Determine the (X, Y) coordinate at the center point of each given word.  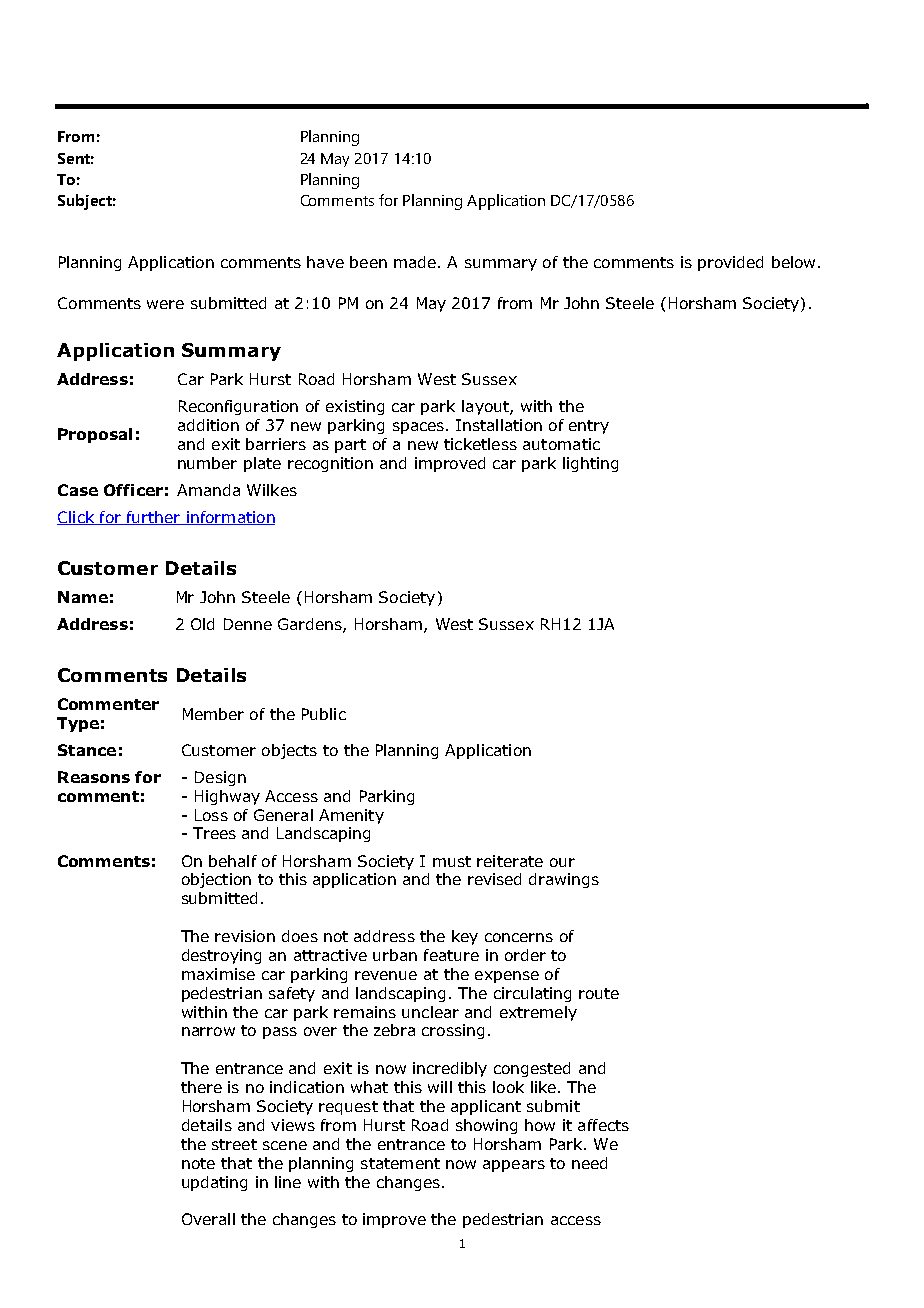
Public (324, 714)
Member (213, 714)
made (415, 262)
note (198, 1163)
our (562, 862)
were (165, 304)
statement (400, 1163)
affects (603, 1125)
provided (730, 263)
